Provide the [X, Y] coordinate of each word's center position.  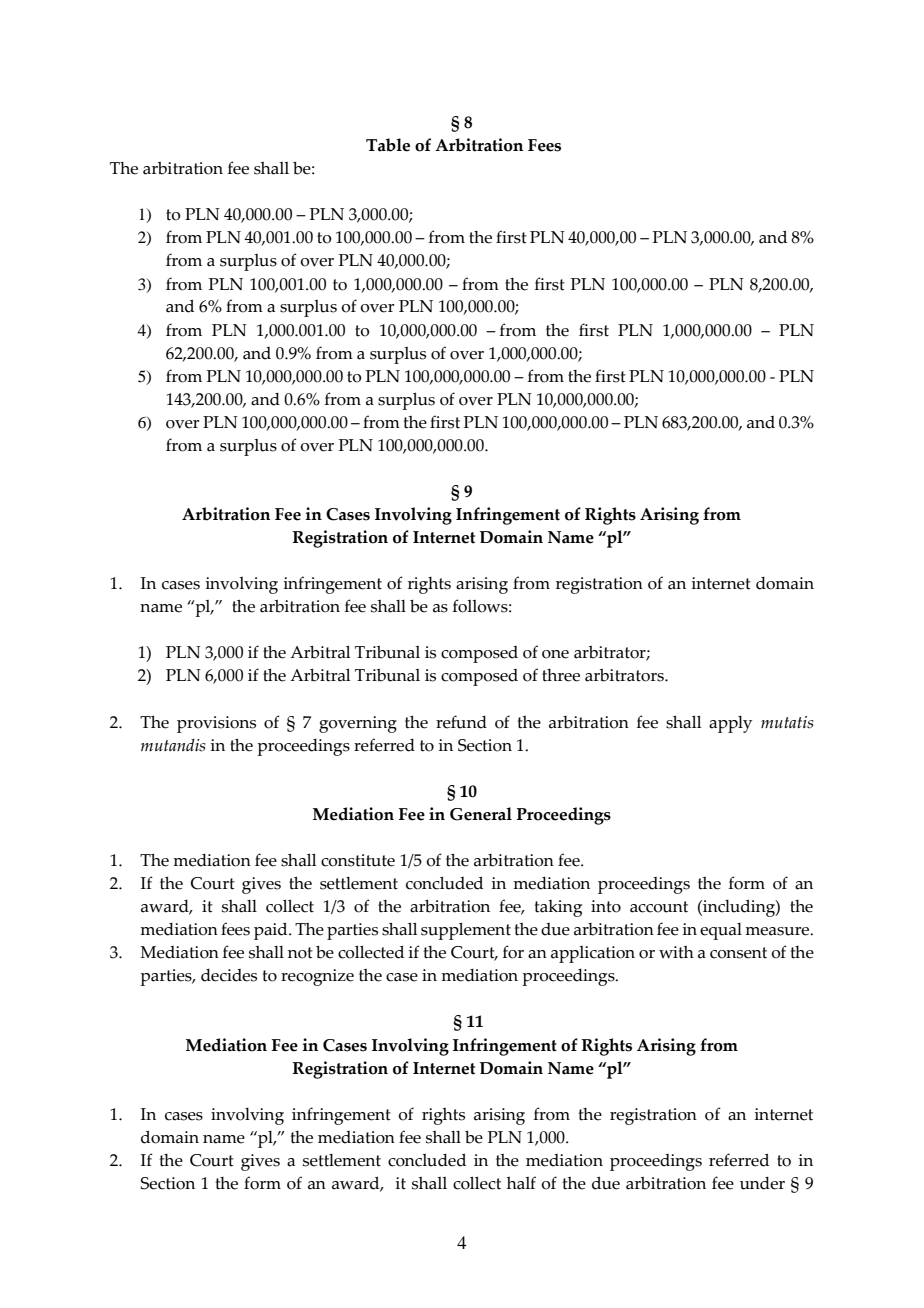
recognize [317, 977]
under [762, 1183]
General [481, 814]
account [659, 907]
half [521, 1183]
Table [388, 145]
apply [730, 724]
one [555, 654]
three [561, 675]
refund [461, 722]
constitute [358, 860]
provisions [216, 724]
